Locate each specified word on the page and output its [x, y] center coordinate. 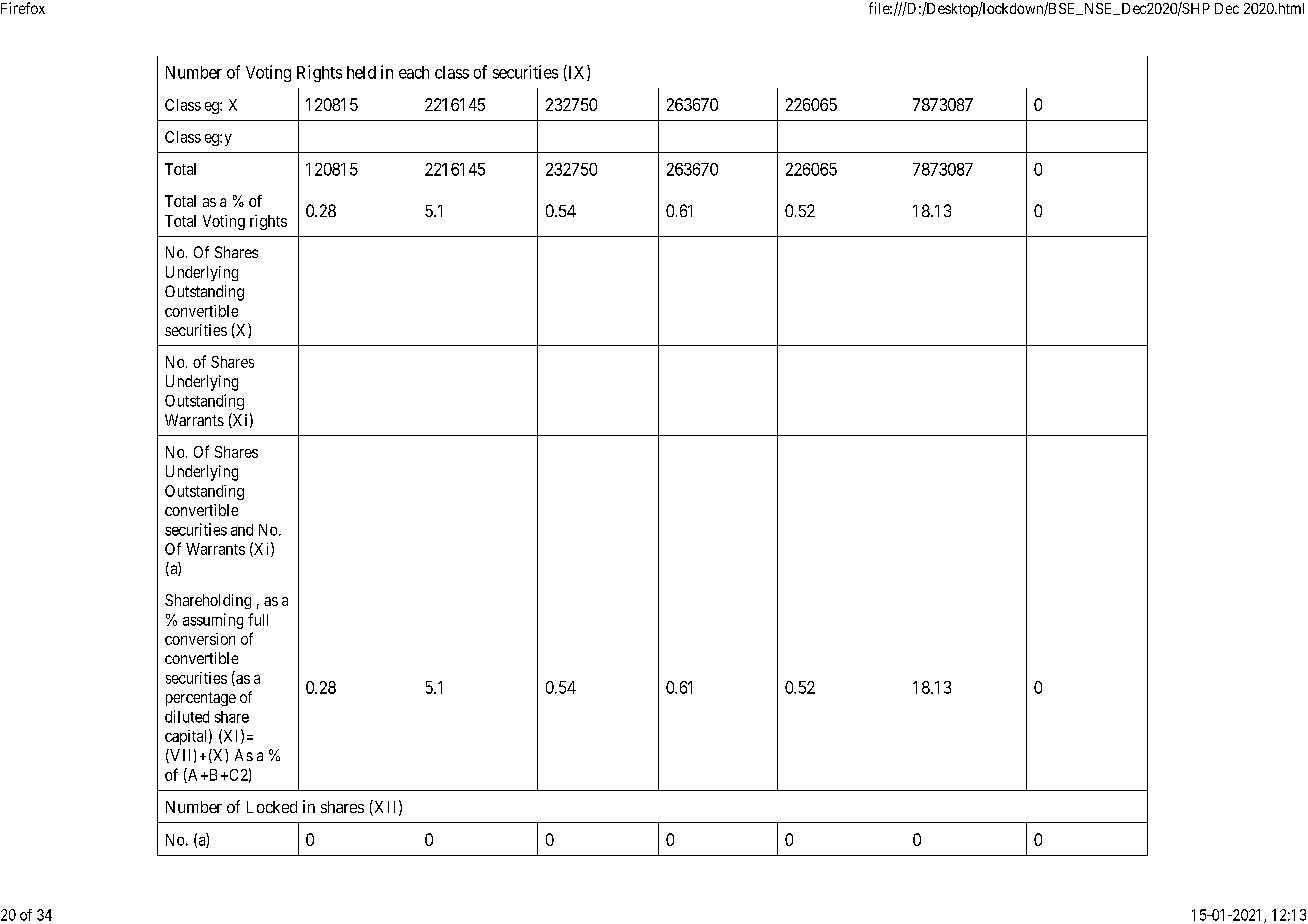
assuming [213, 621]
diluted [187, 716]
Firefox [23, 8]
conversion [200, 639]
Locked [272, 807]
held [361, 72]
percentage [201, 699]
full [258, 619]
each [414, 72]
